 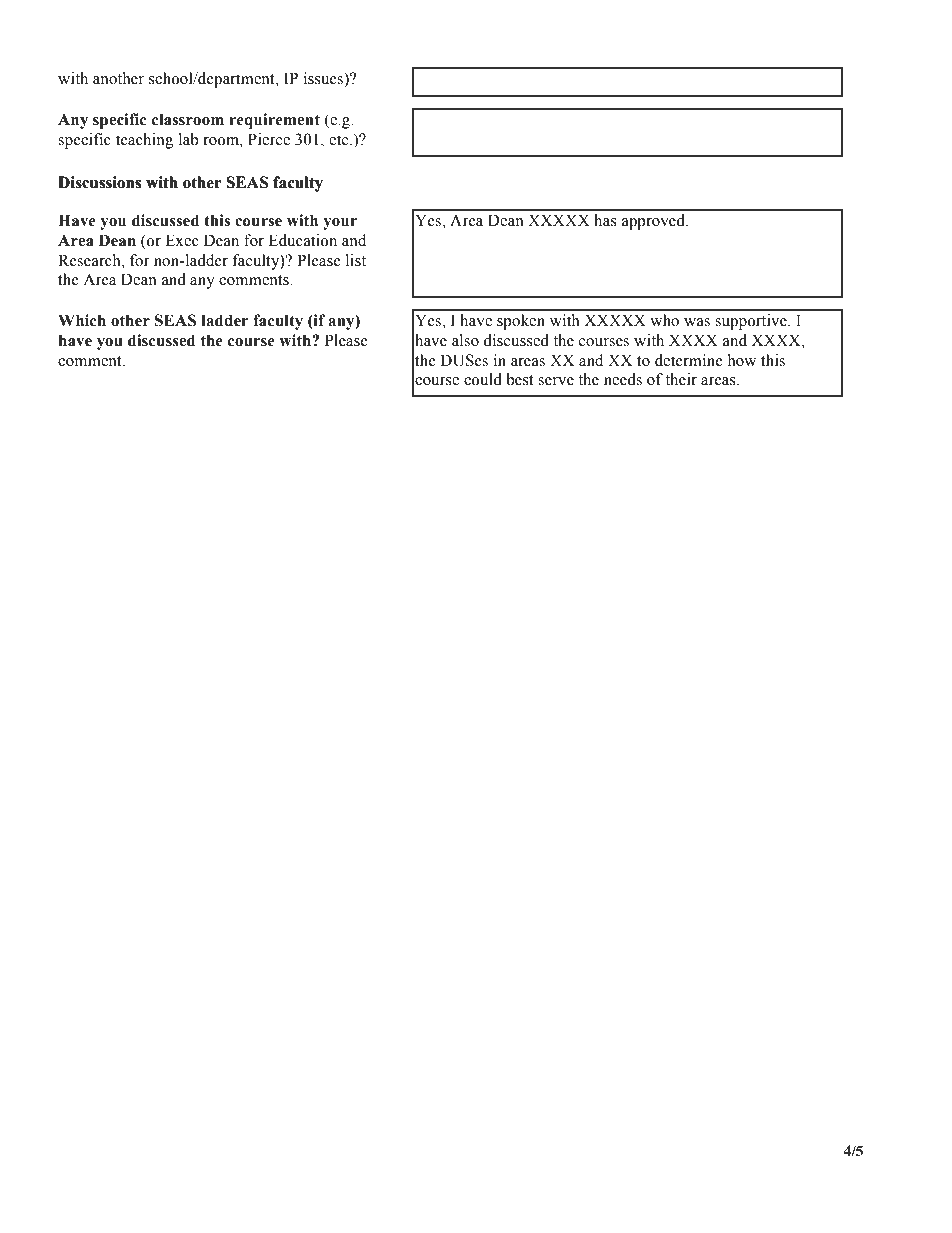 I want to click on approved, so click(x=654, y=222).
